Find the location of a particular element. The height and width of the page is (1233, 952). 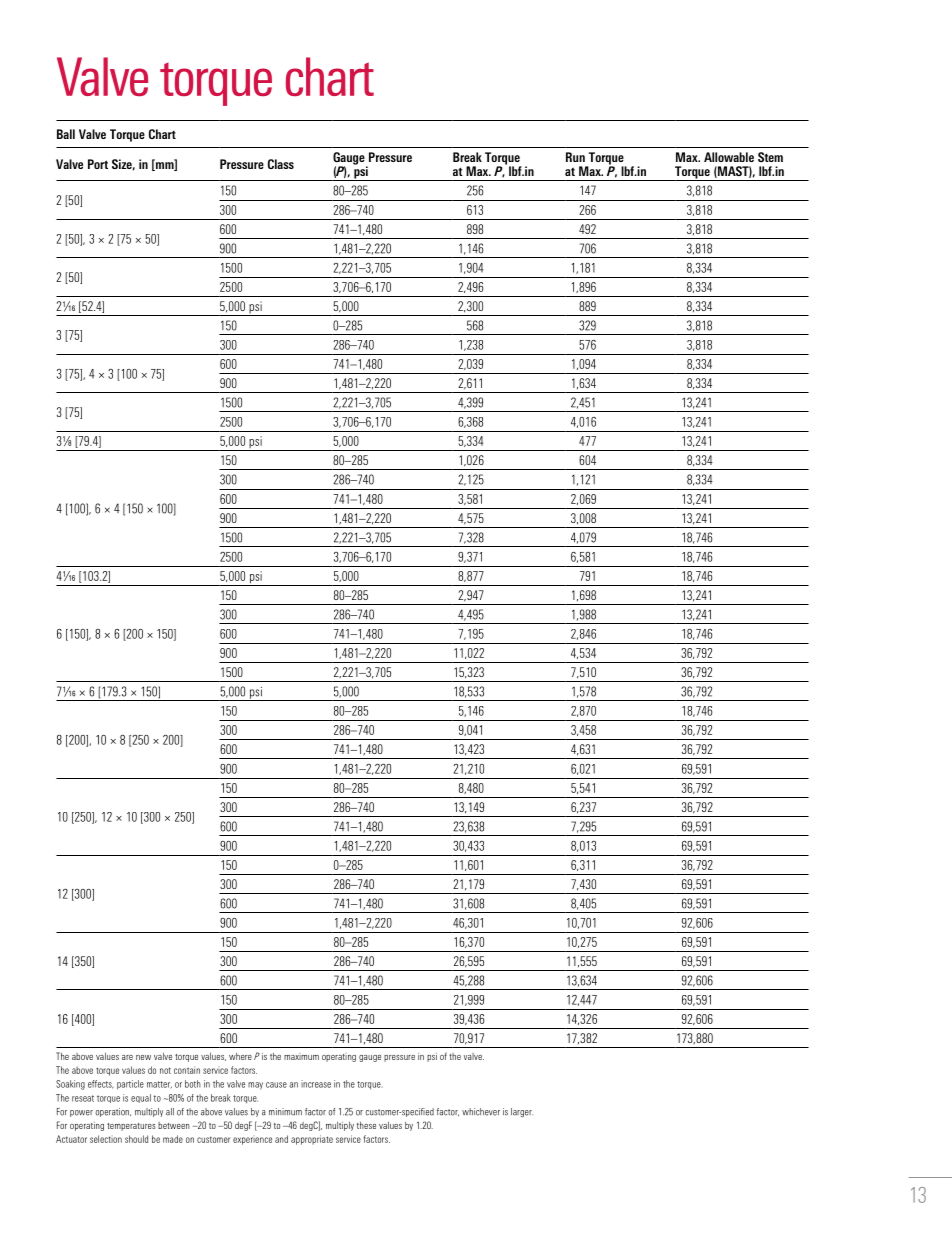

equal is located at coordinates (141, 1098).
